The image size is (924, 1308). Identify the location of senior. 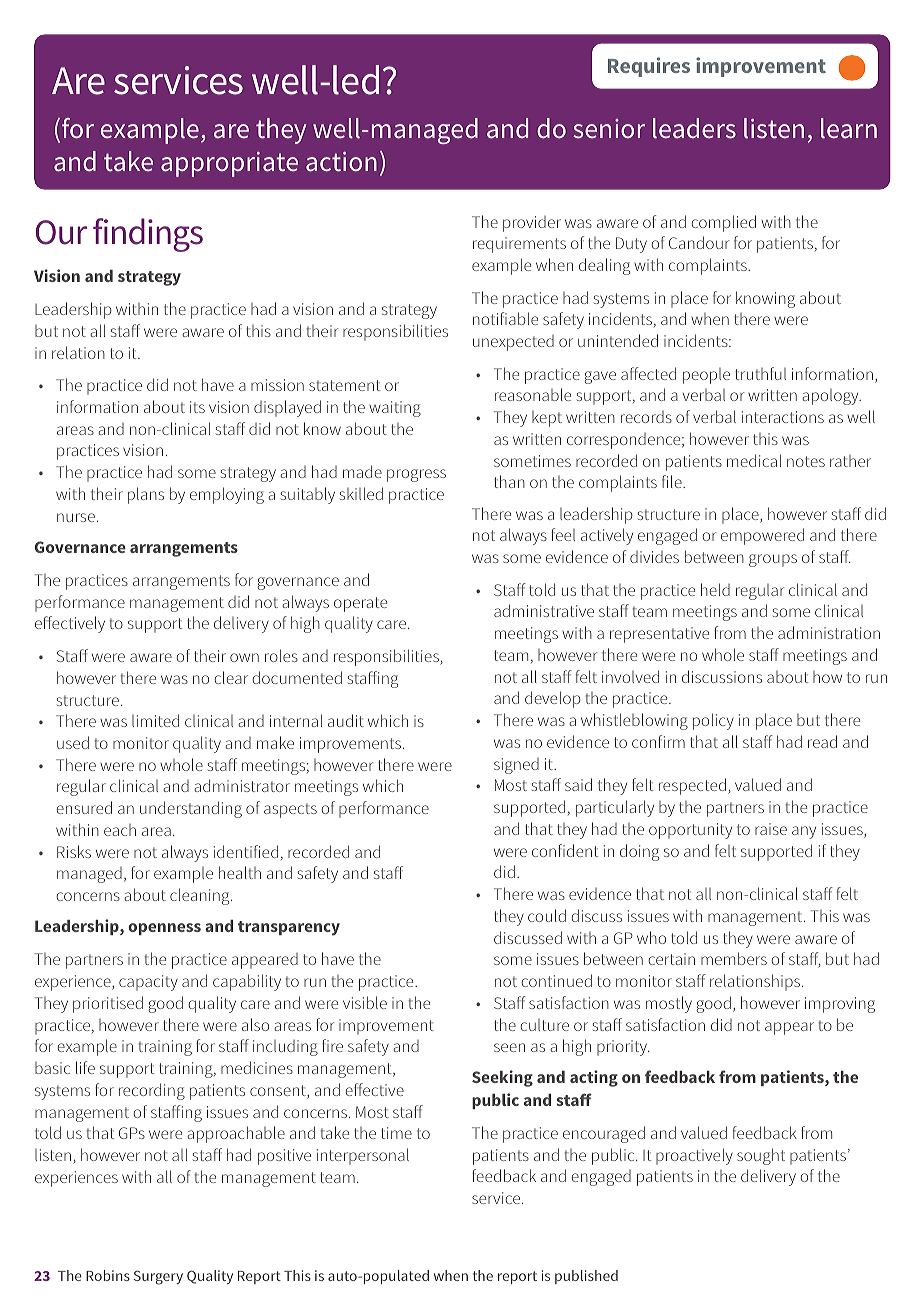
(609, 129).
